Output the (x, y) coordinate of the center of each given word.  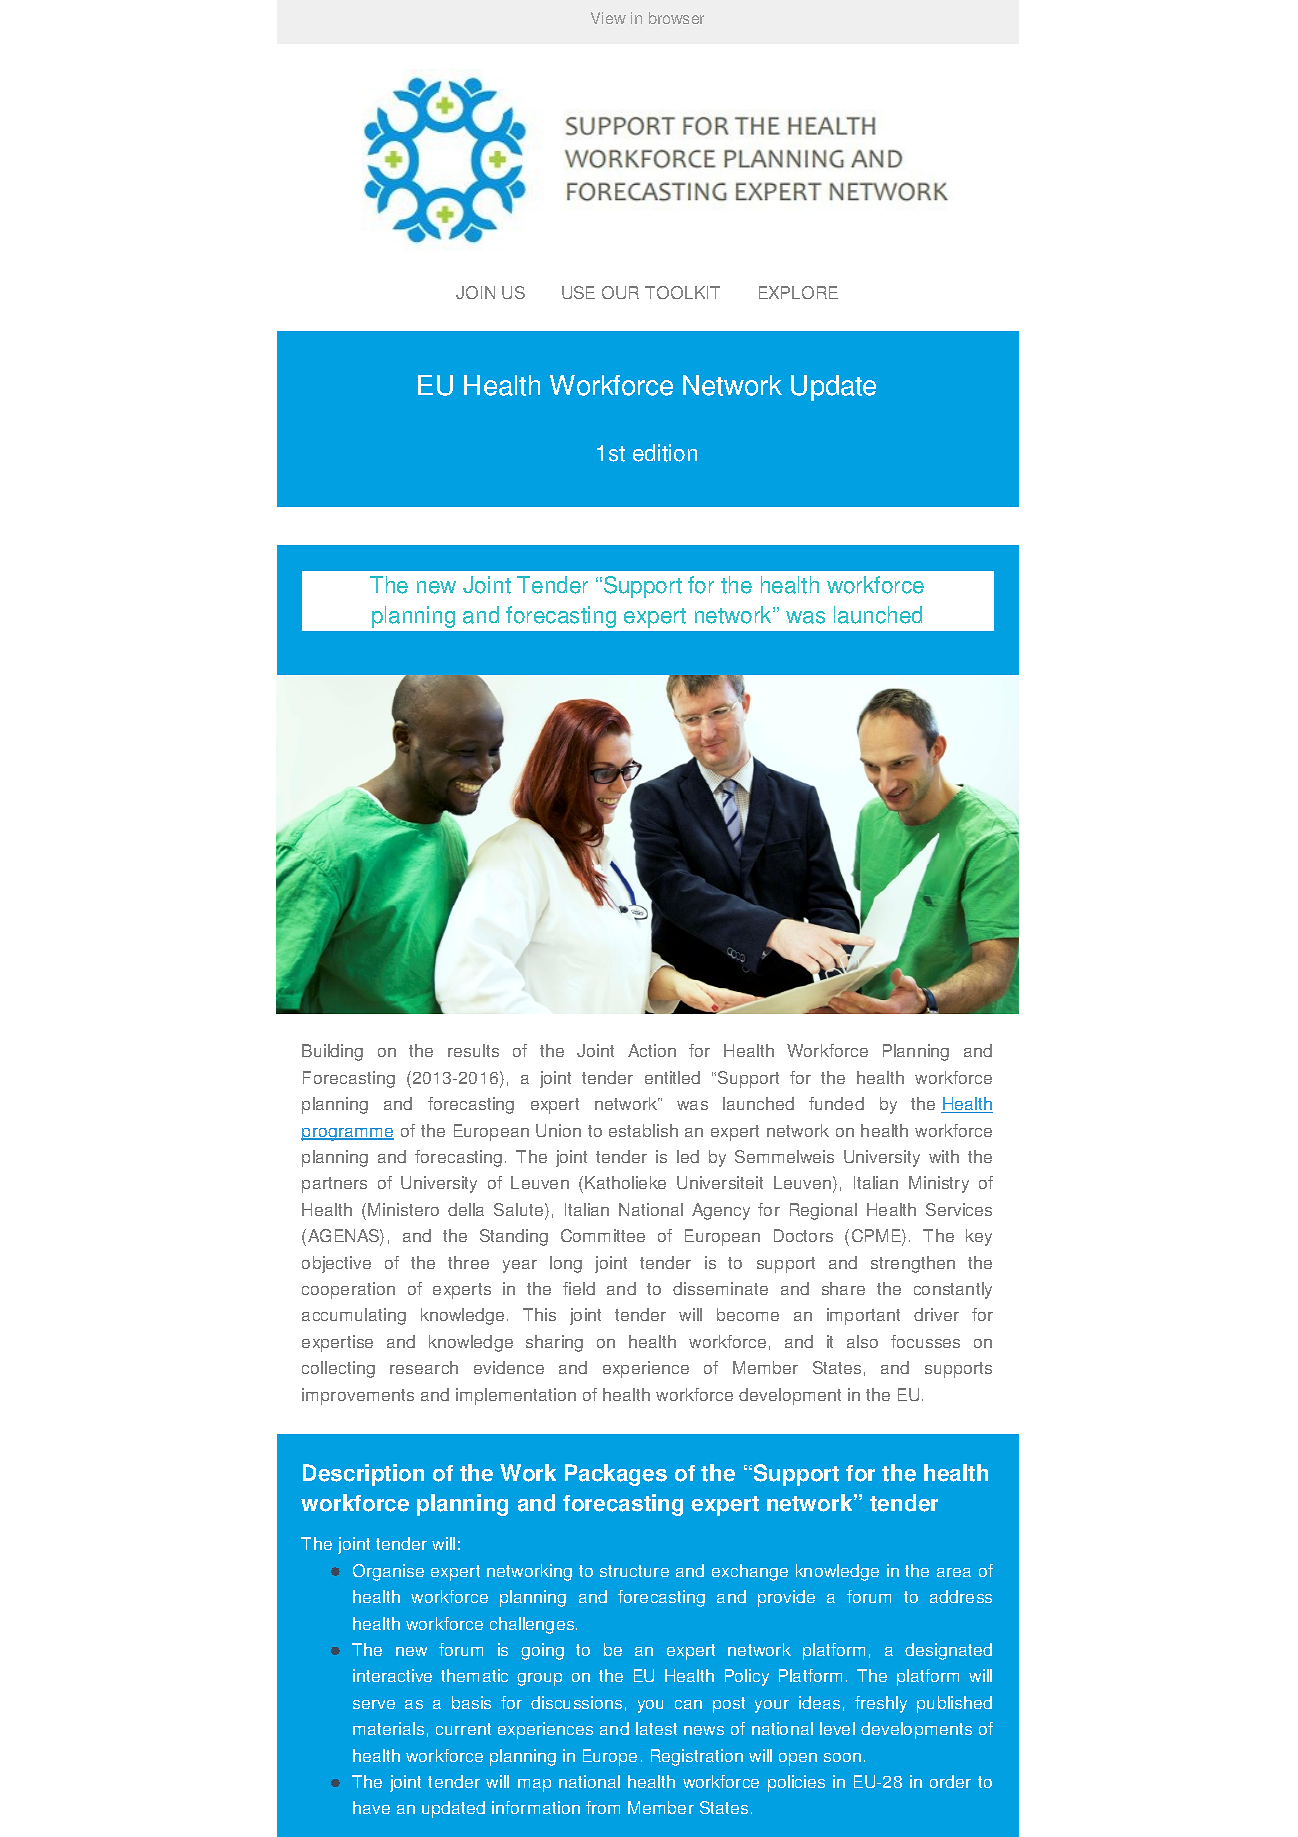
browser (676, 18)
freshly (881, 1704)
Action (652, 1050)
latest (656, 1728)
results (473, 1050)
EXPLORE (798, 292)
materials (388, 1728)
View (608, 18)
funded (836, 1103)
